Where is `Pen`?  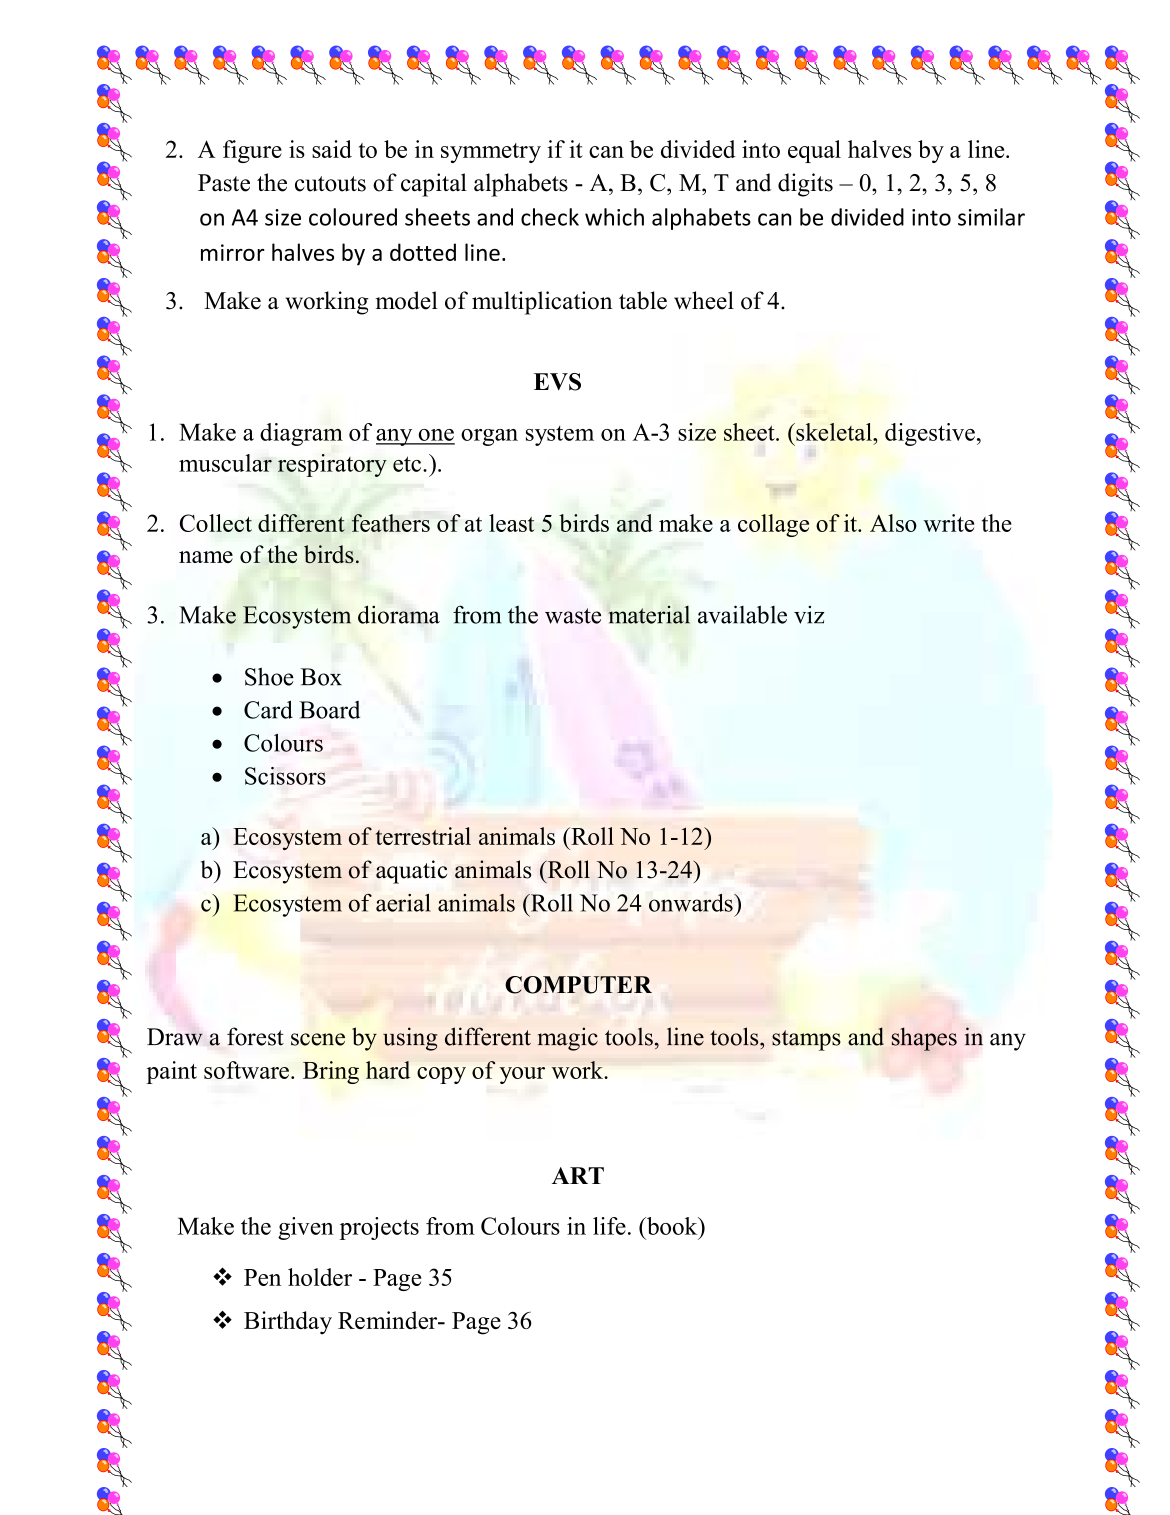 Pen is located at coordinates (262, 1277).
